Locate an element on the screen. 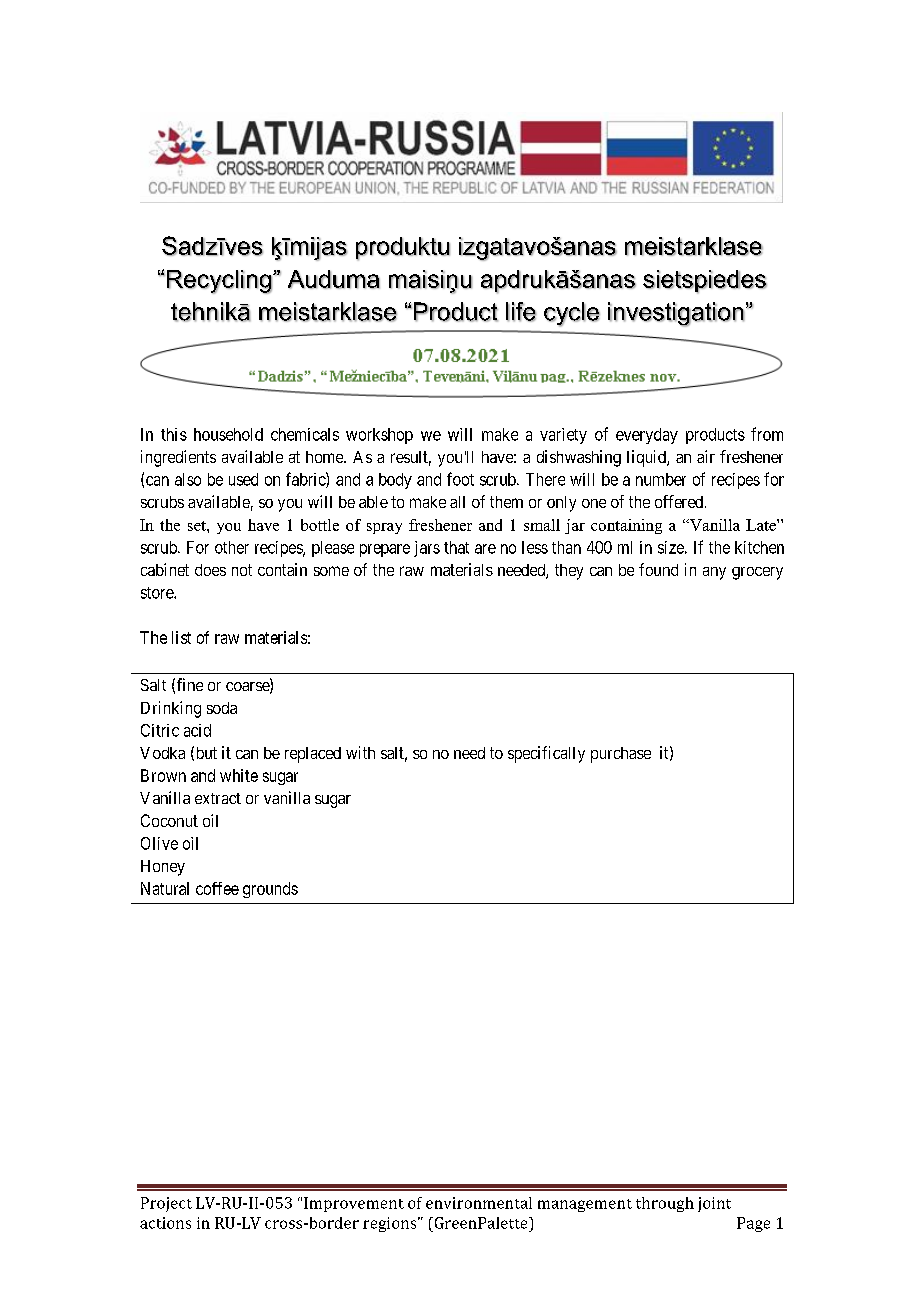 The height and width of the screenshot is (1308, 924). Recycling is located at coordinates (219, 282).
